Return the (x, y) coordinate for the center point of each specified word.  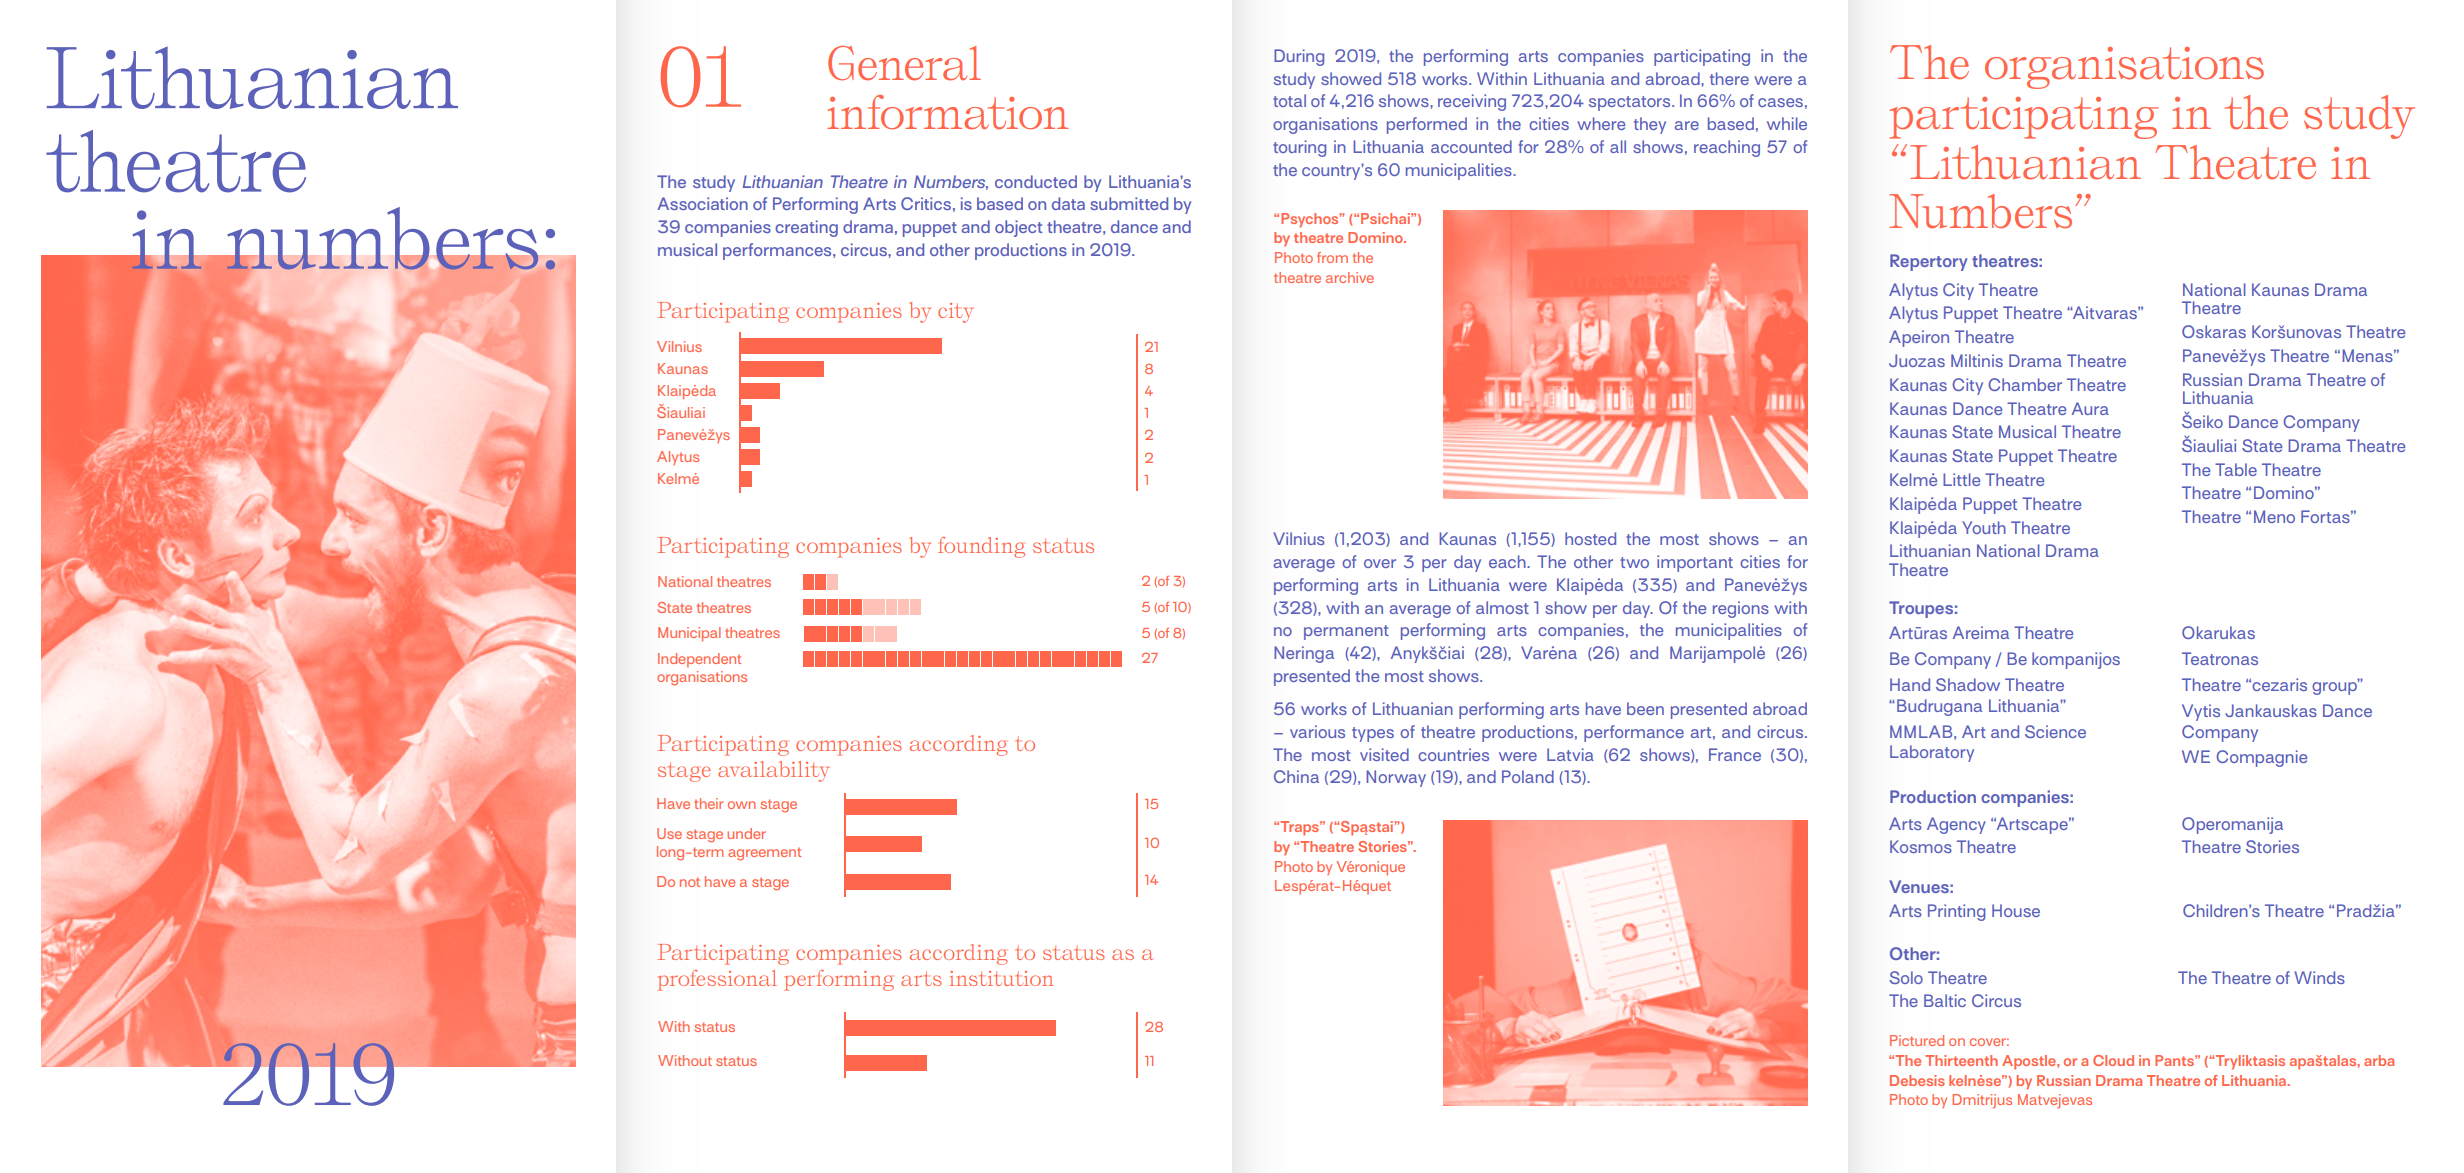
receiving (1472, 102)
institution (1001, 978)
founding (981, 547)
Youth (1984, 527)
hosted (1590, 538)
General (904, 63)
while (1787, 123)
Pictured (1917, 1040)
